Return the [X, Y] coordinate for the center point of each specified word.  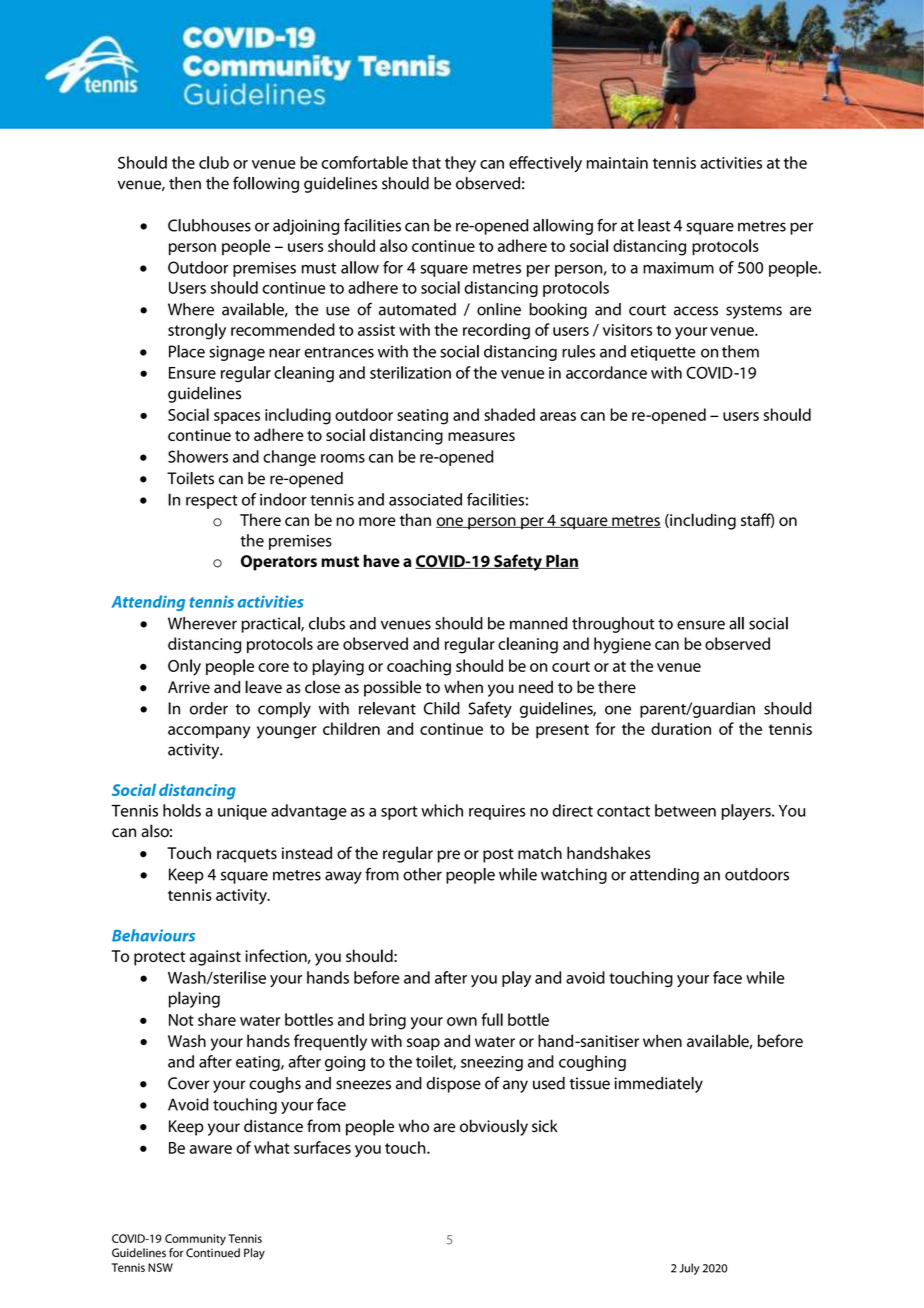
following [266, 184]
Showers [198, 456]
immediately [658, 1085]
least [654, 225]
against [215, 958]
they [460, 164]
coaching [419, 667]
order [209, 708]
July [689, 1269]
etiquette [663, 353]
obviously [494, 1127]
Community [195, 1239]
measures [481, 436]
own [462, 1021]
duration [681, 728]
